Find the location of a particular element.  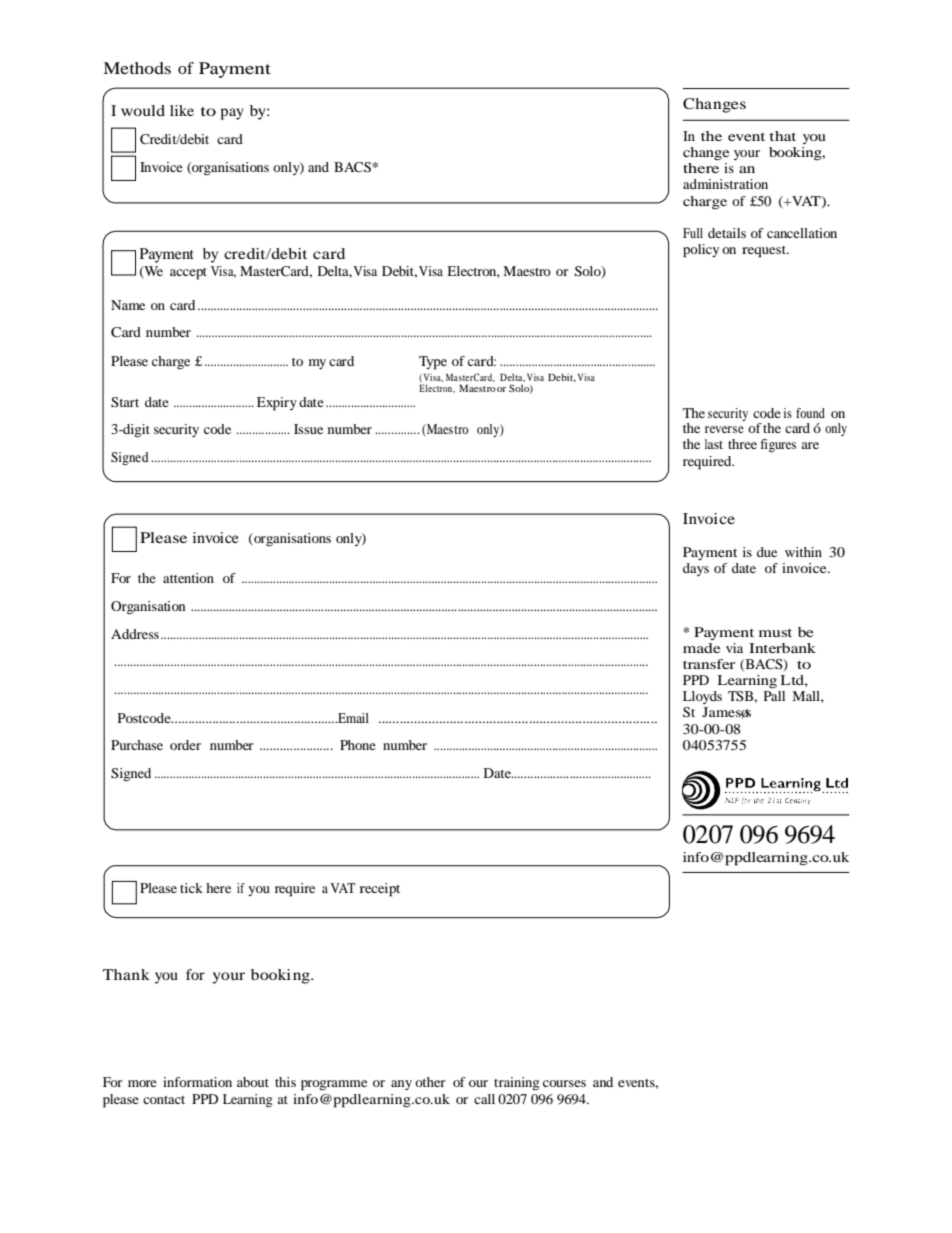

about is located at coordinates (253, 1082).
